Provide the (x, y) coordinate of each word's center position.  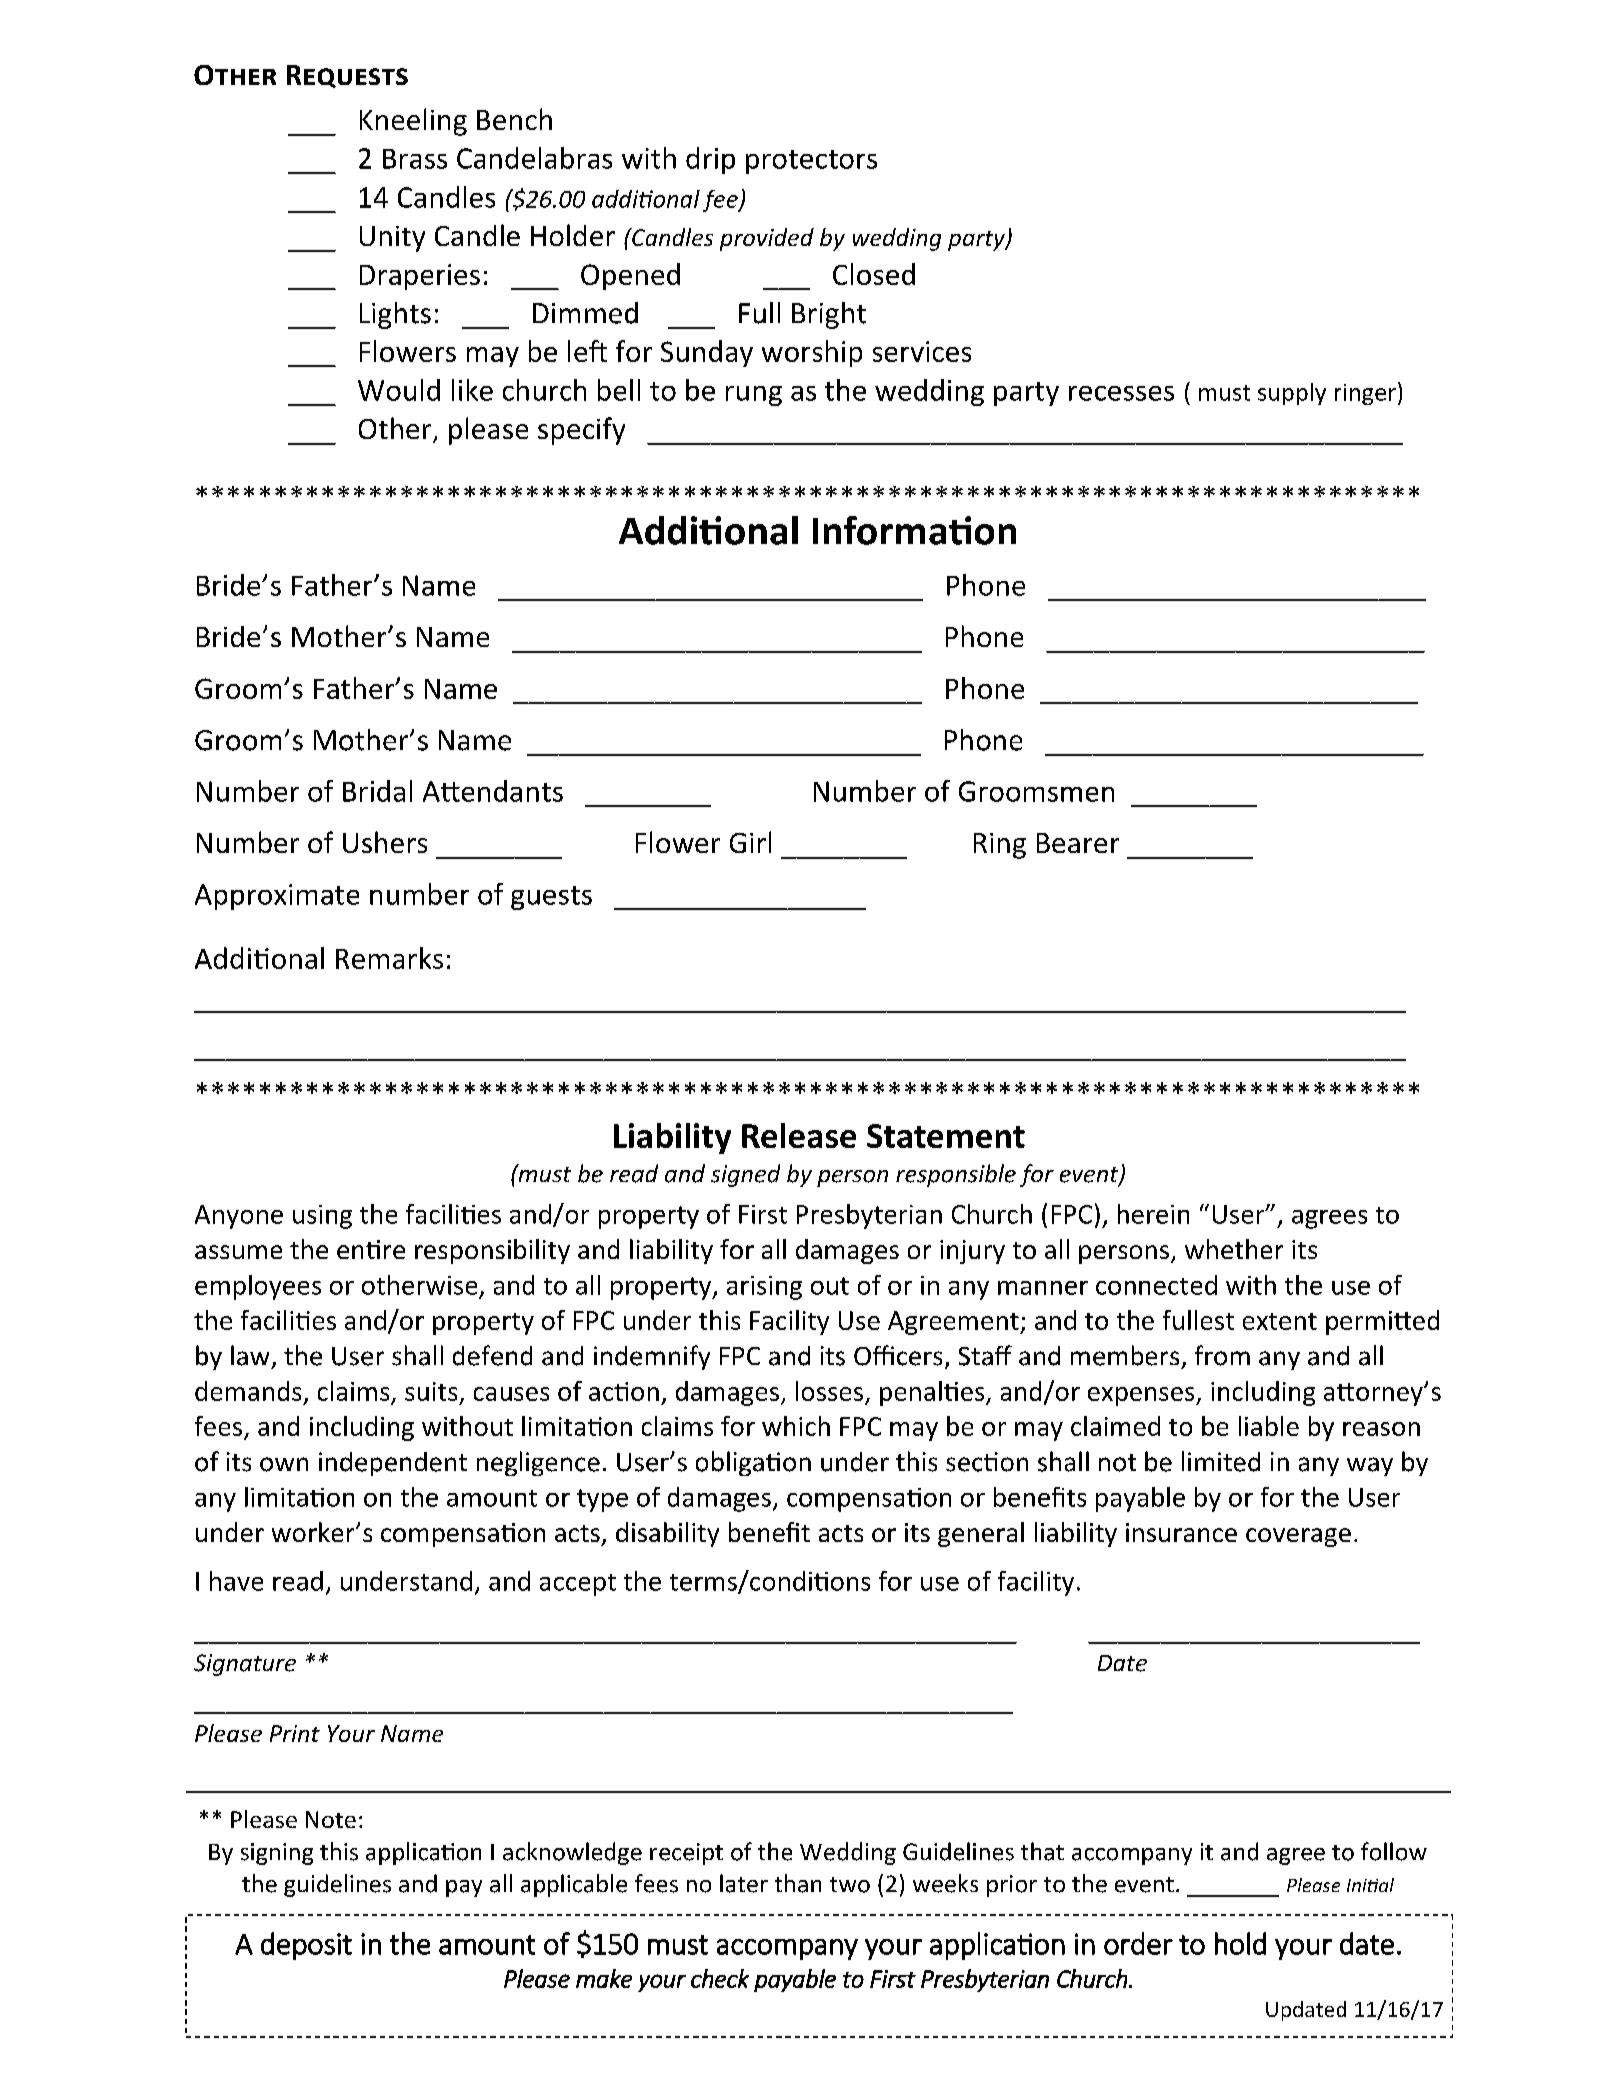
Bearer (1078, 843)
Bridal (377, 791)
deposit (306, 1946)
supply (1292, 394)
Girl (750, 842)
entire (371, 1249)
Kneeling (413, 122)
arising (764, 1288)
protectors (811, 162)
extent (1280, 1321)
